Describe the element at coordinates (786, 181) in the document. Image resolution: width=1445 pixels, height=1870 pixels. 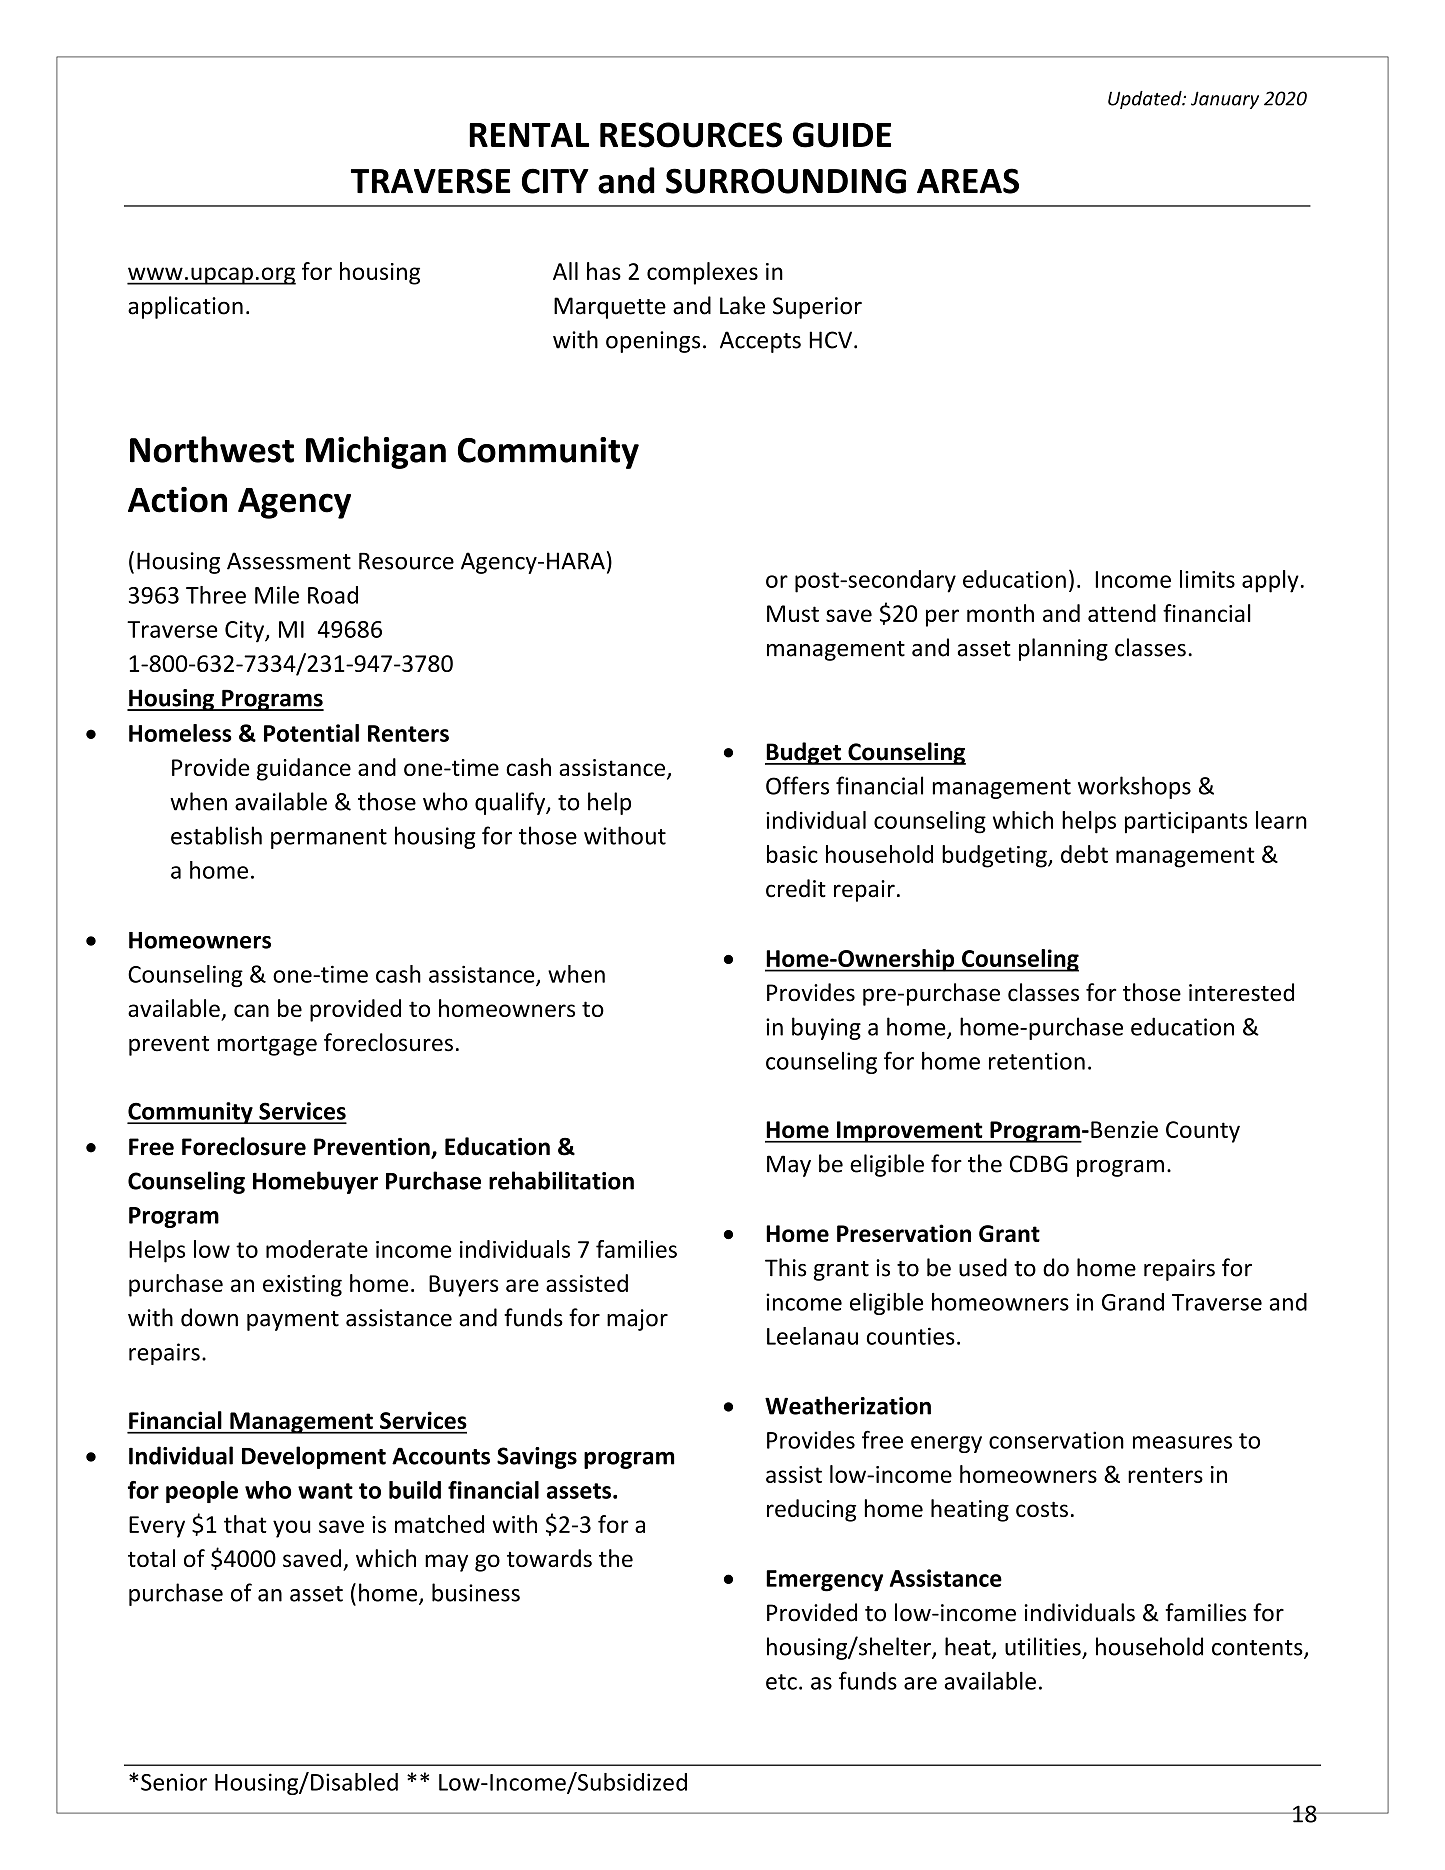
I see `SURROUNDING` at that location.
